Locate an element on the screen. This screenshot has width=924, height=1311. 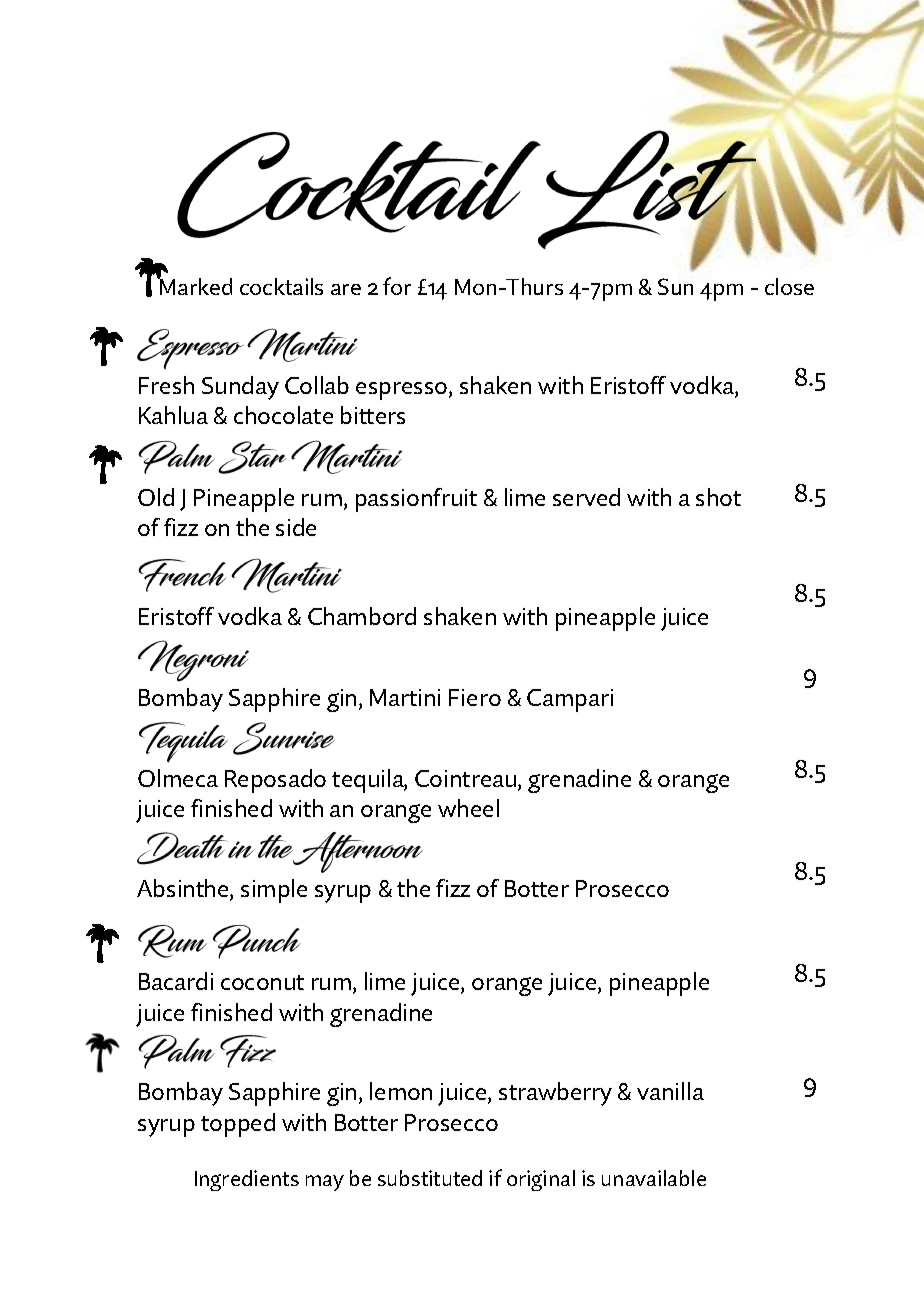
Fiero is located at coordinates (475, 697).
